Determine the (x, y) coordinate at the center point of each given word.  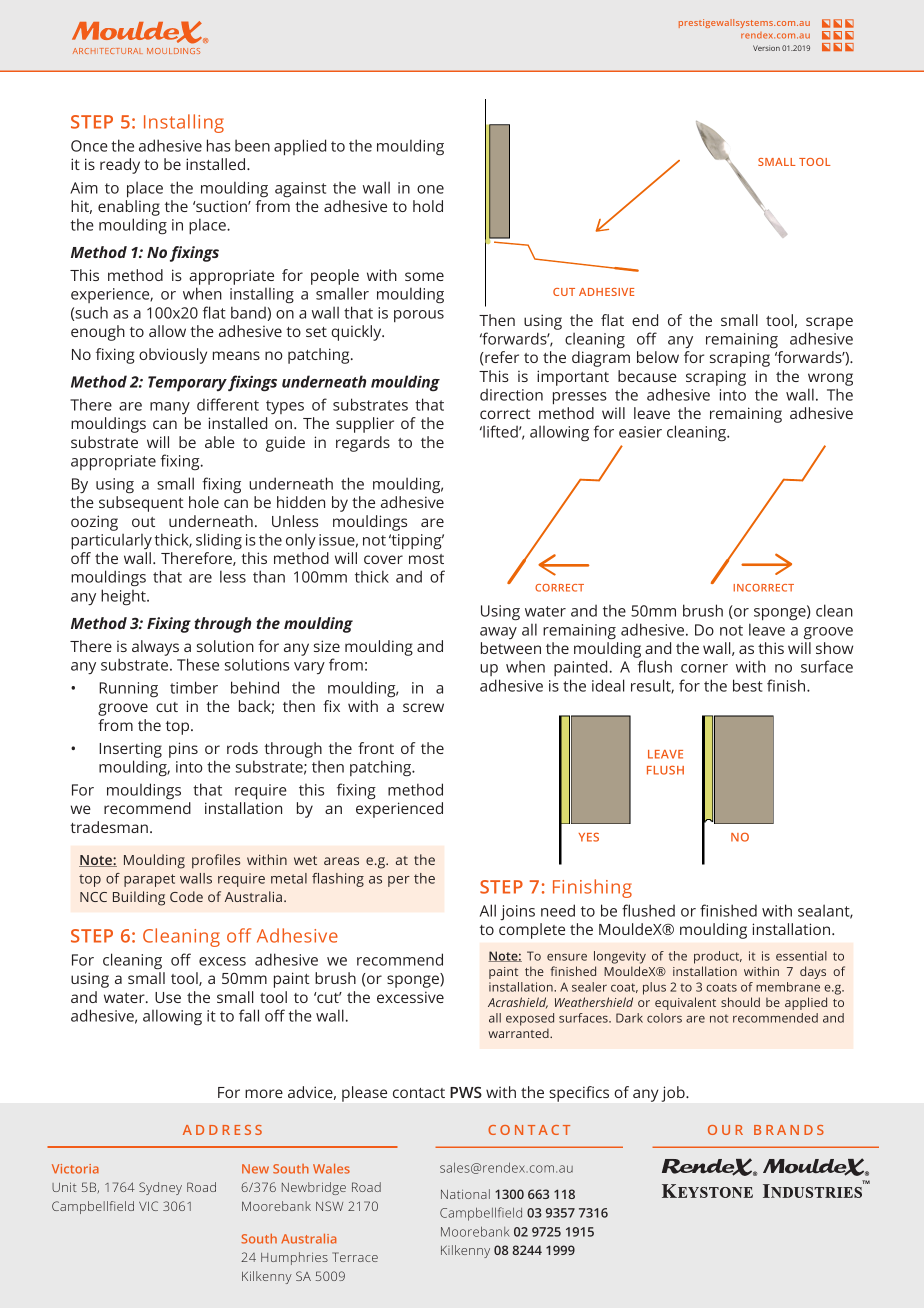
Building (139, 898)
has (219, 145)
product (718, 957)
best (748, 685)
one (430, 189)
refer (501, 358)
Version (766, 48)
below (658, 357)
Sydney (160, 1188)
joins (517, 912)
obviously (173, 356)
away (498, 633)
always (155, 648)
